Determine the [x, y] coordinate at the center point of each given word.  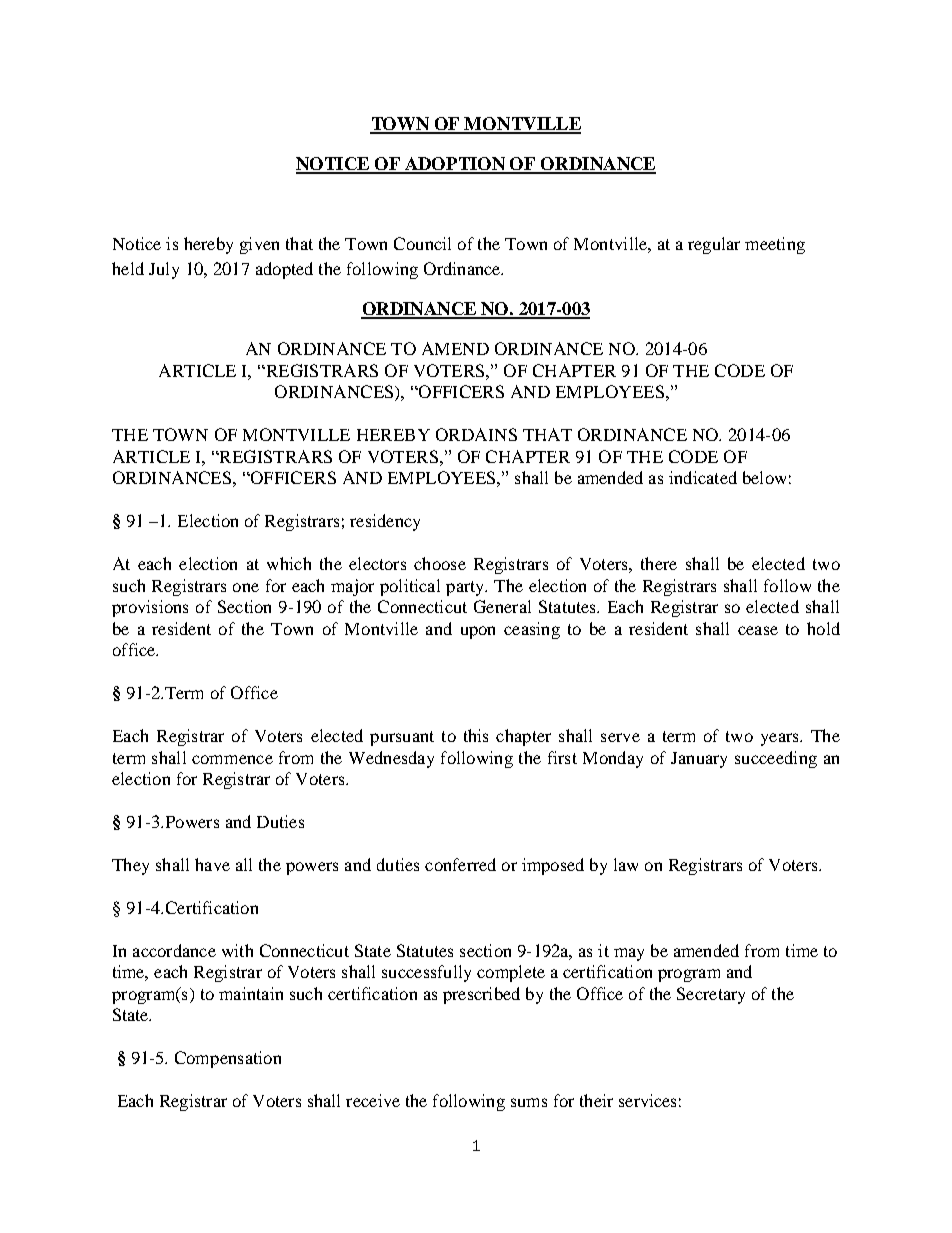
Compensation [228, 1059]
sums [529, 1102]
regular [714, 245]
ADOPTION [455, 165]
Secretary [711, 995]
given [259, 245]
